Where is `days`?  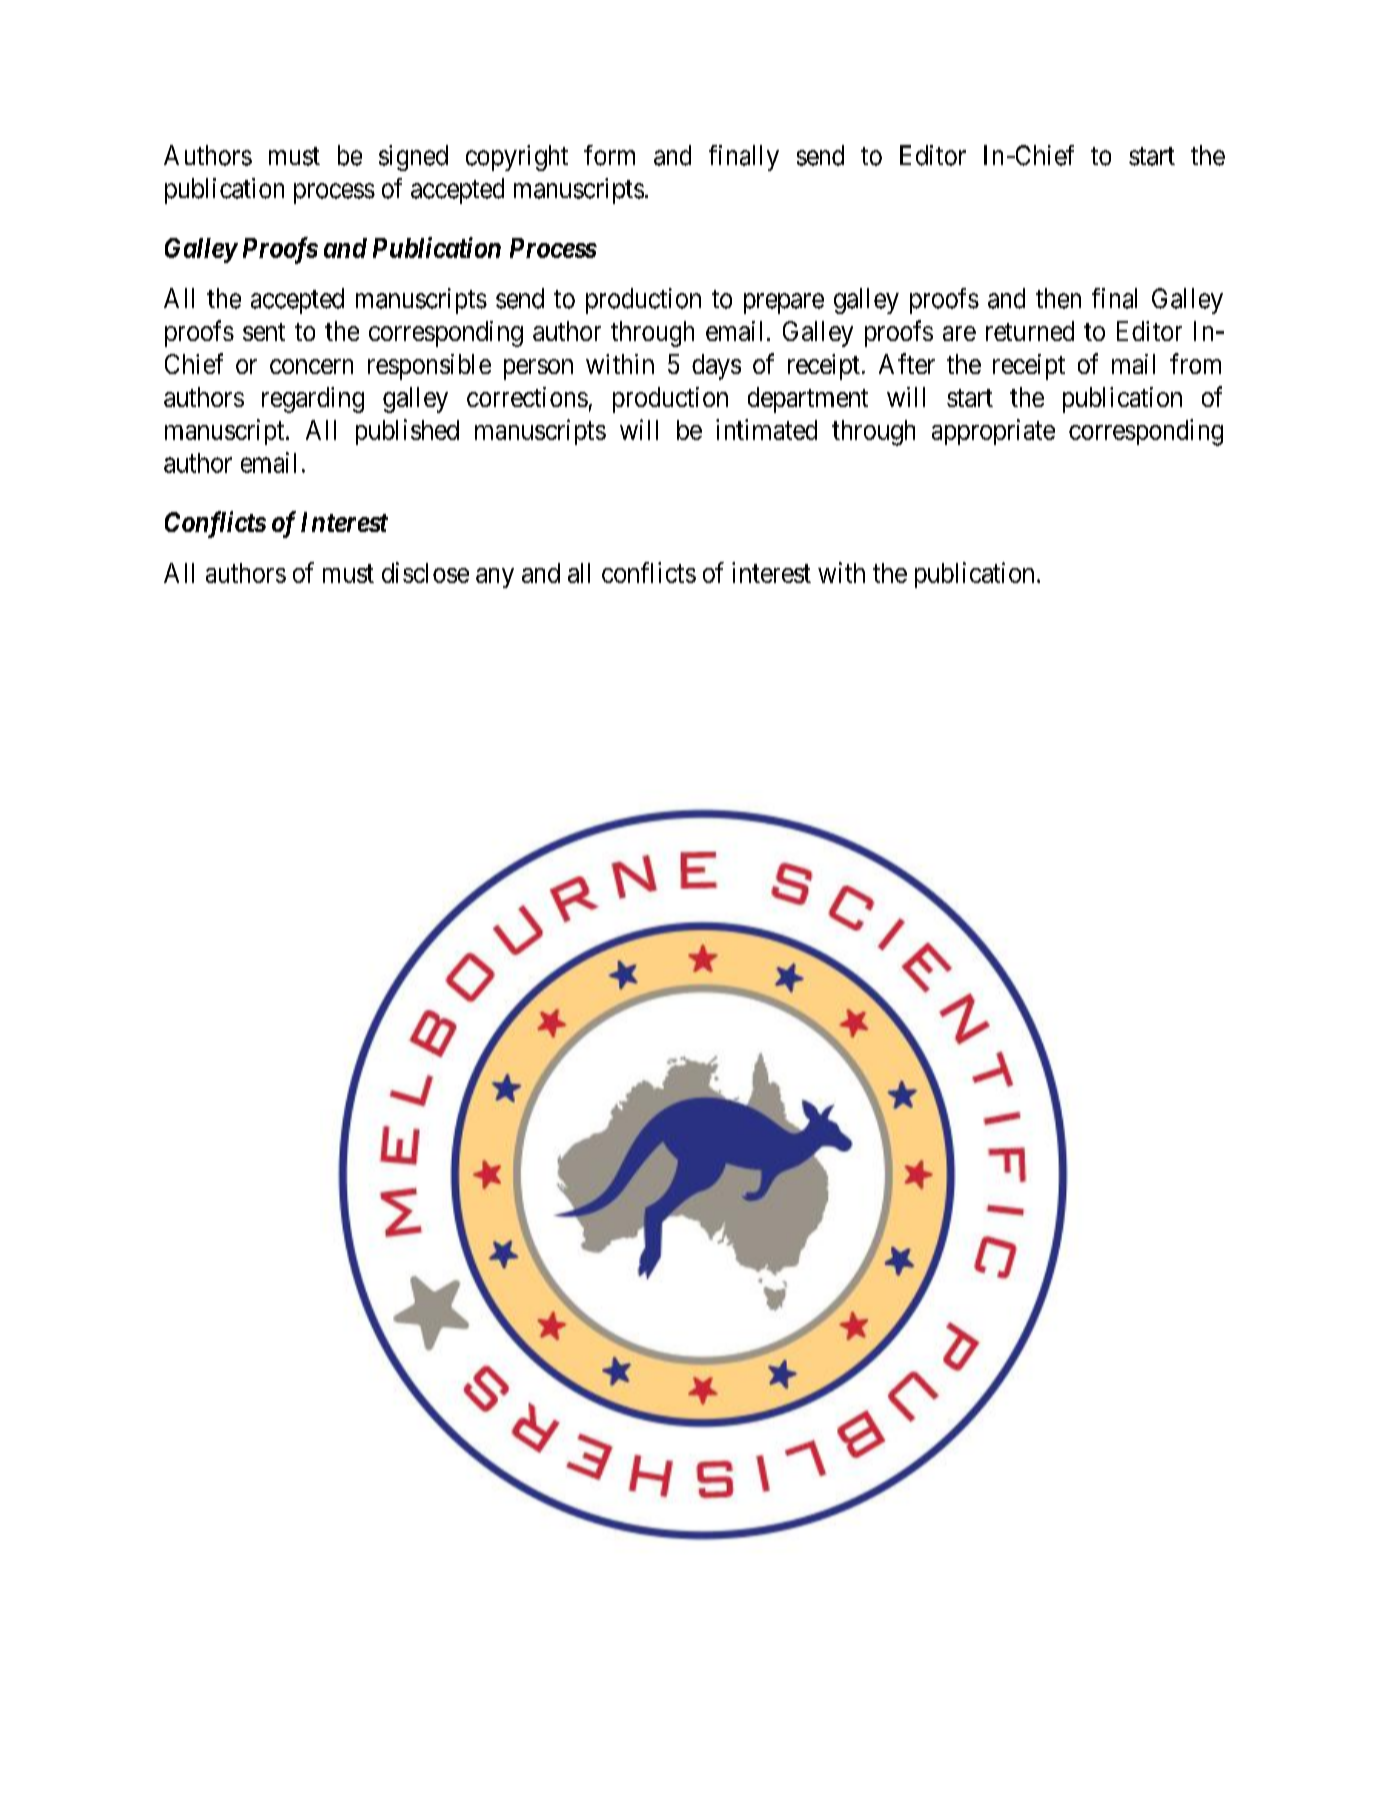 days is located at coordinates (716, 367).
